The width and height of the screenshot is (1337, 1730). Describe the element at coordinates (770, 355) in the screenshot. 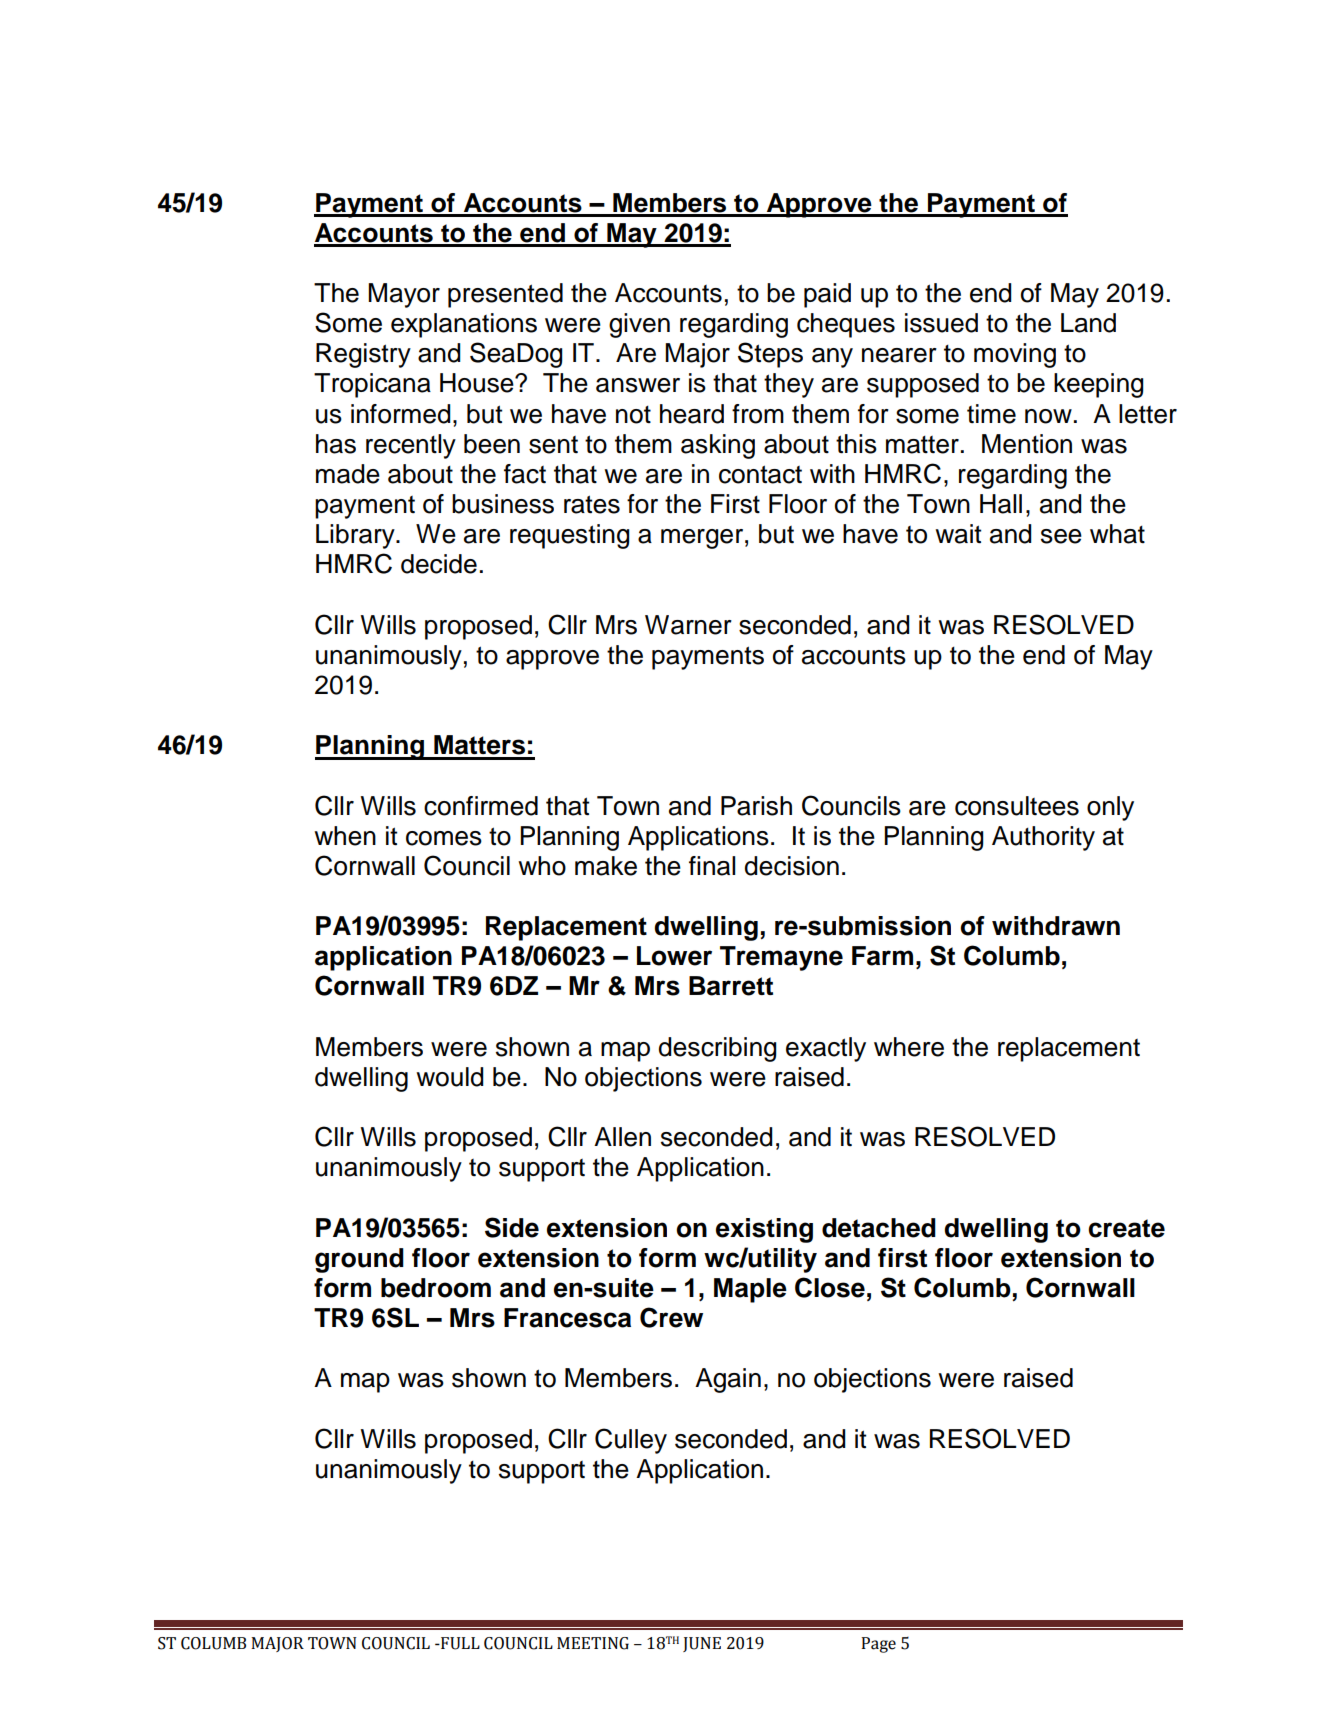

I see `Steps` at that location.
